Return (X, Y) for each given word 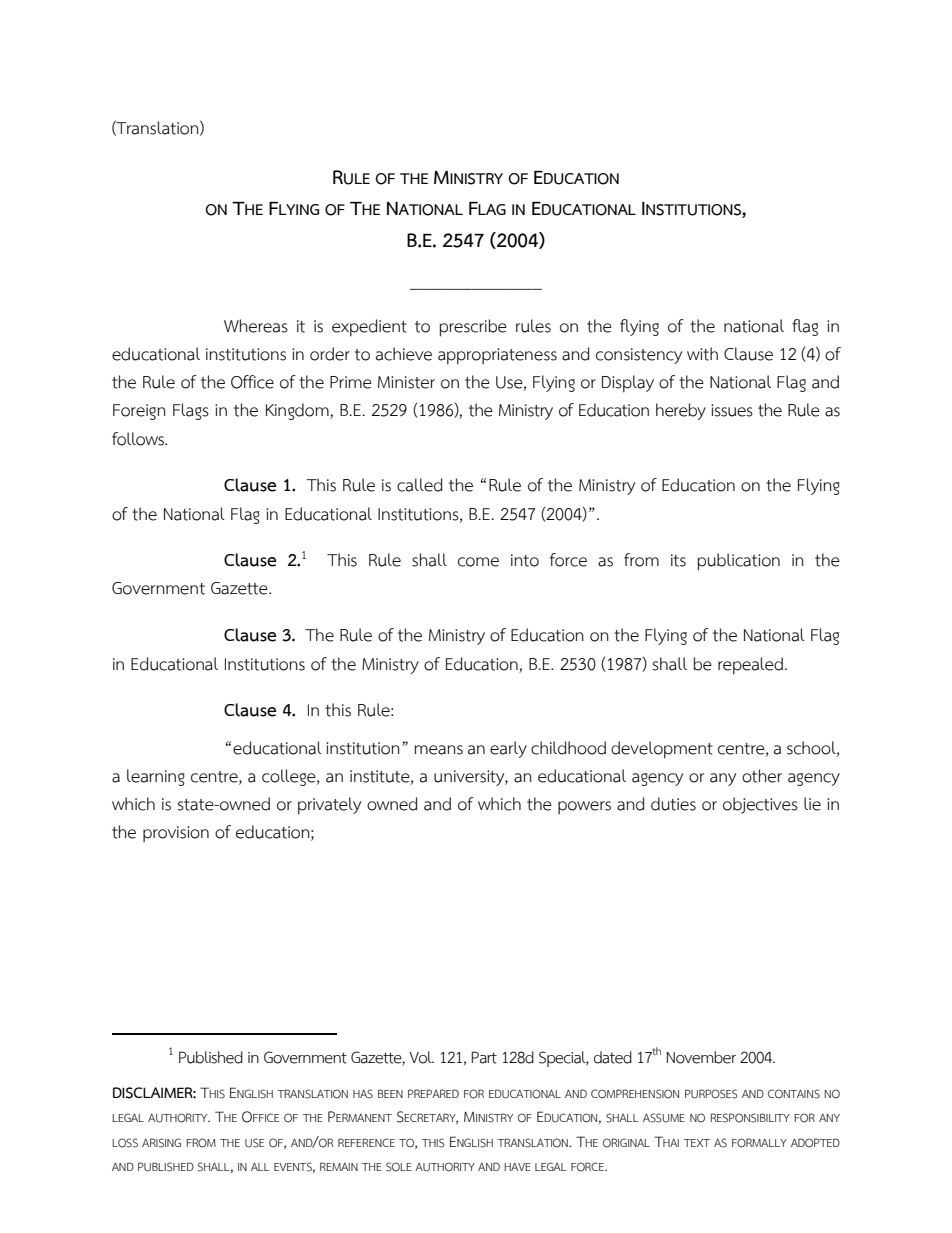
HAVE (517, 1167)
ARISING (161, 1143)
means (438, 750)
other (762, 776)
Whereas (256, 326)
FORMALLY (759, 1143)
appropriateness (497, 356)
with (702, 354)
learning (156, 777)
